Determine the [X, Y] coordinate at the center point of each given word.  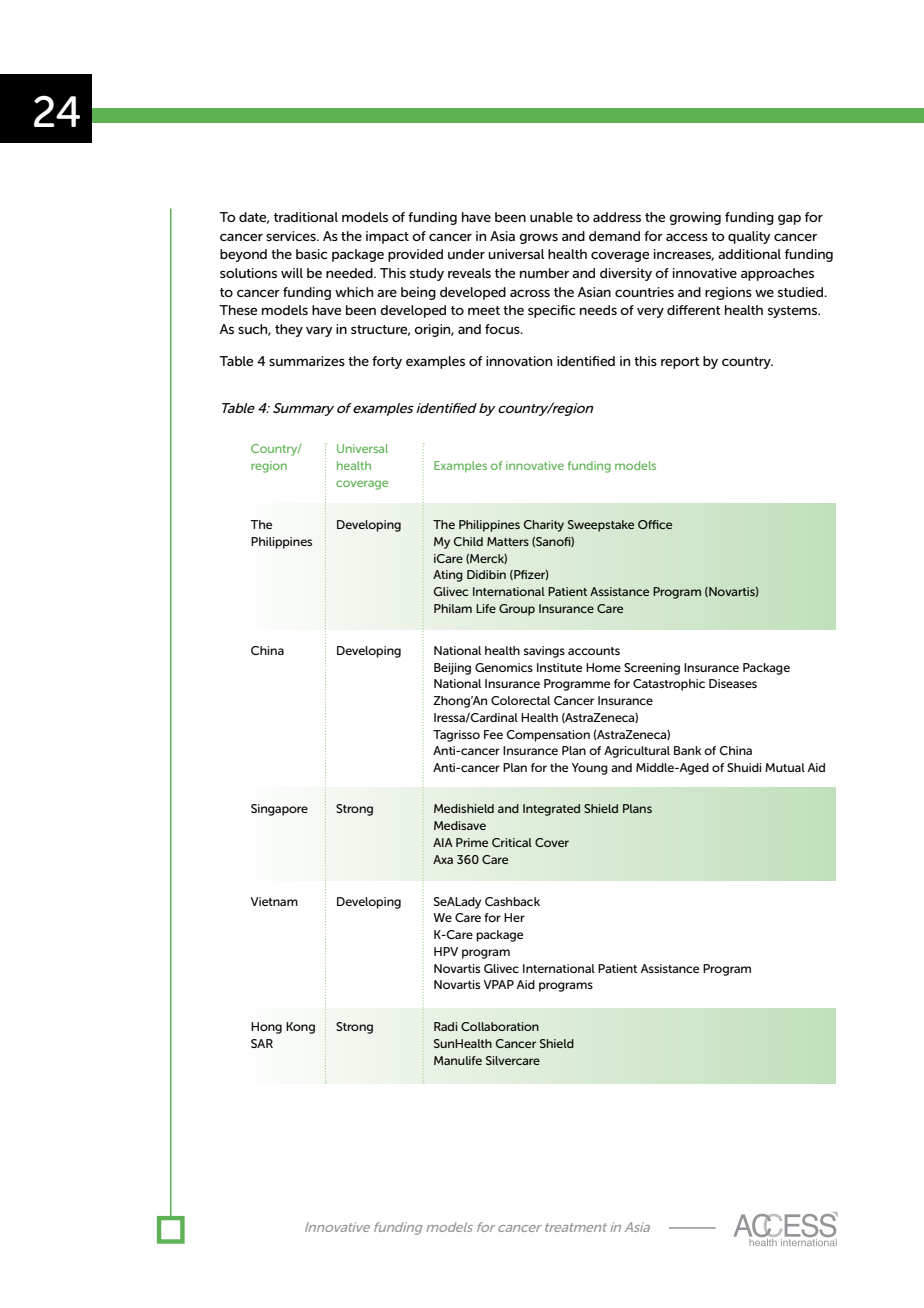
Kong [300, 1028]
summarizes [307, 361]
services [292, 236]
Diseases [733, 683]
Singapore [279, 810]
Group [517, 610]
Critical [512, 842]
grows [538, 238]
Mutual [785, 767]
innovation [519, 361]
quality [749, 237]
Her [514, 917]
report [680, 363]
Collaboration [500, 1026]
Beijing [452, 669]
